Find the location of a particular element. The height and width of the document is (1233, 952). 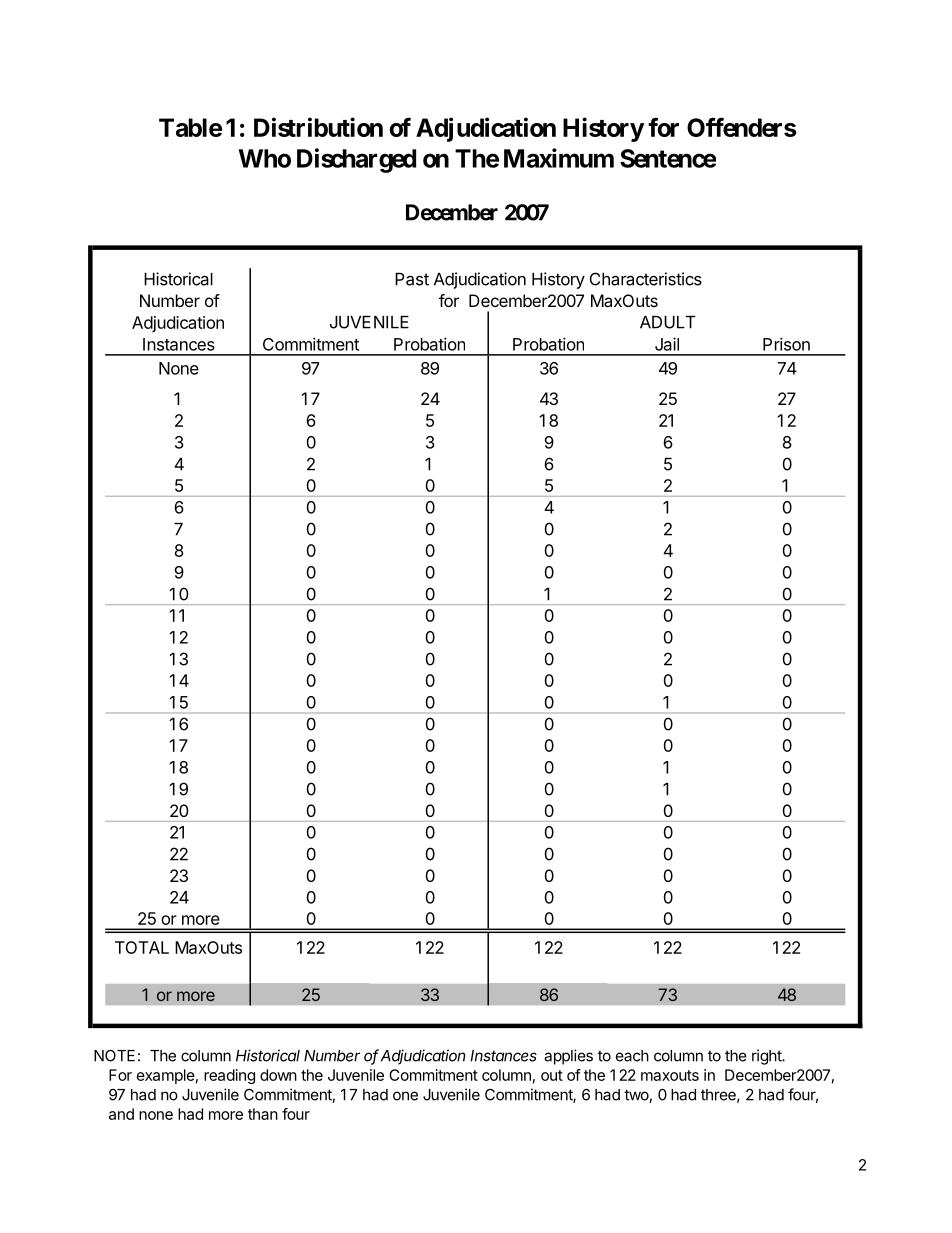

reading is located at coordinates (229, 1076).
